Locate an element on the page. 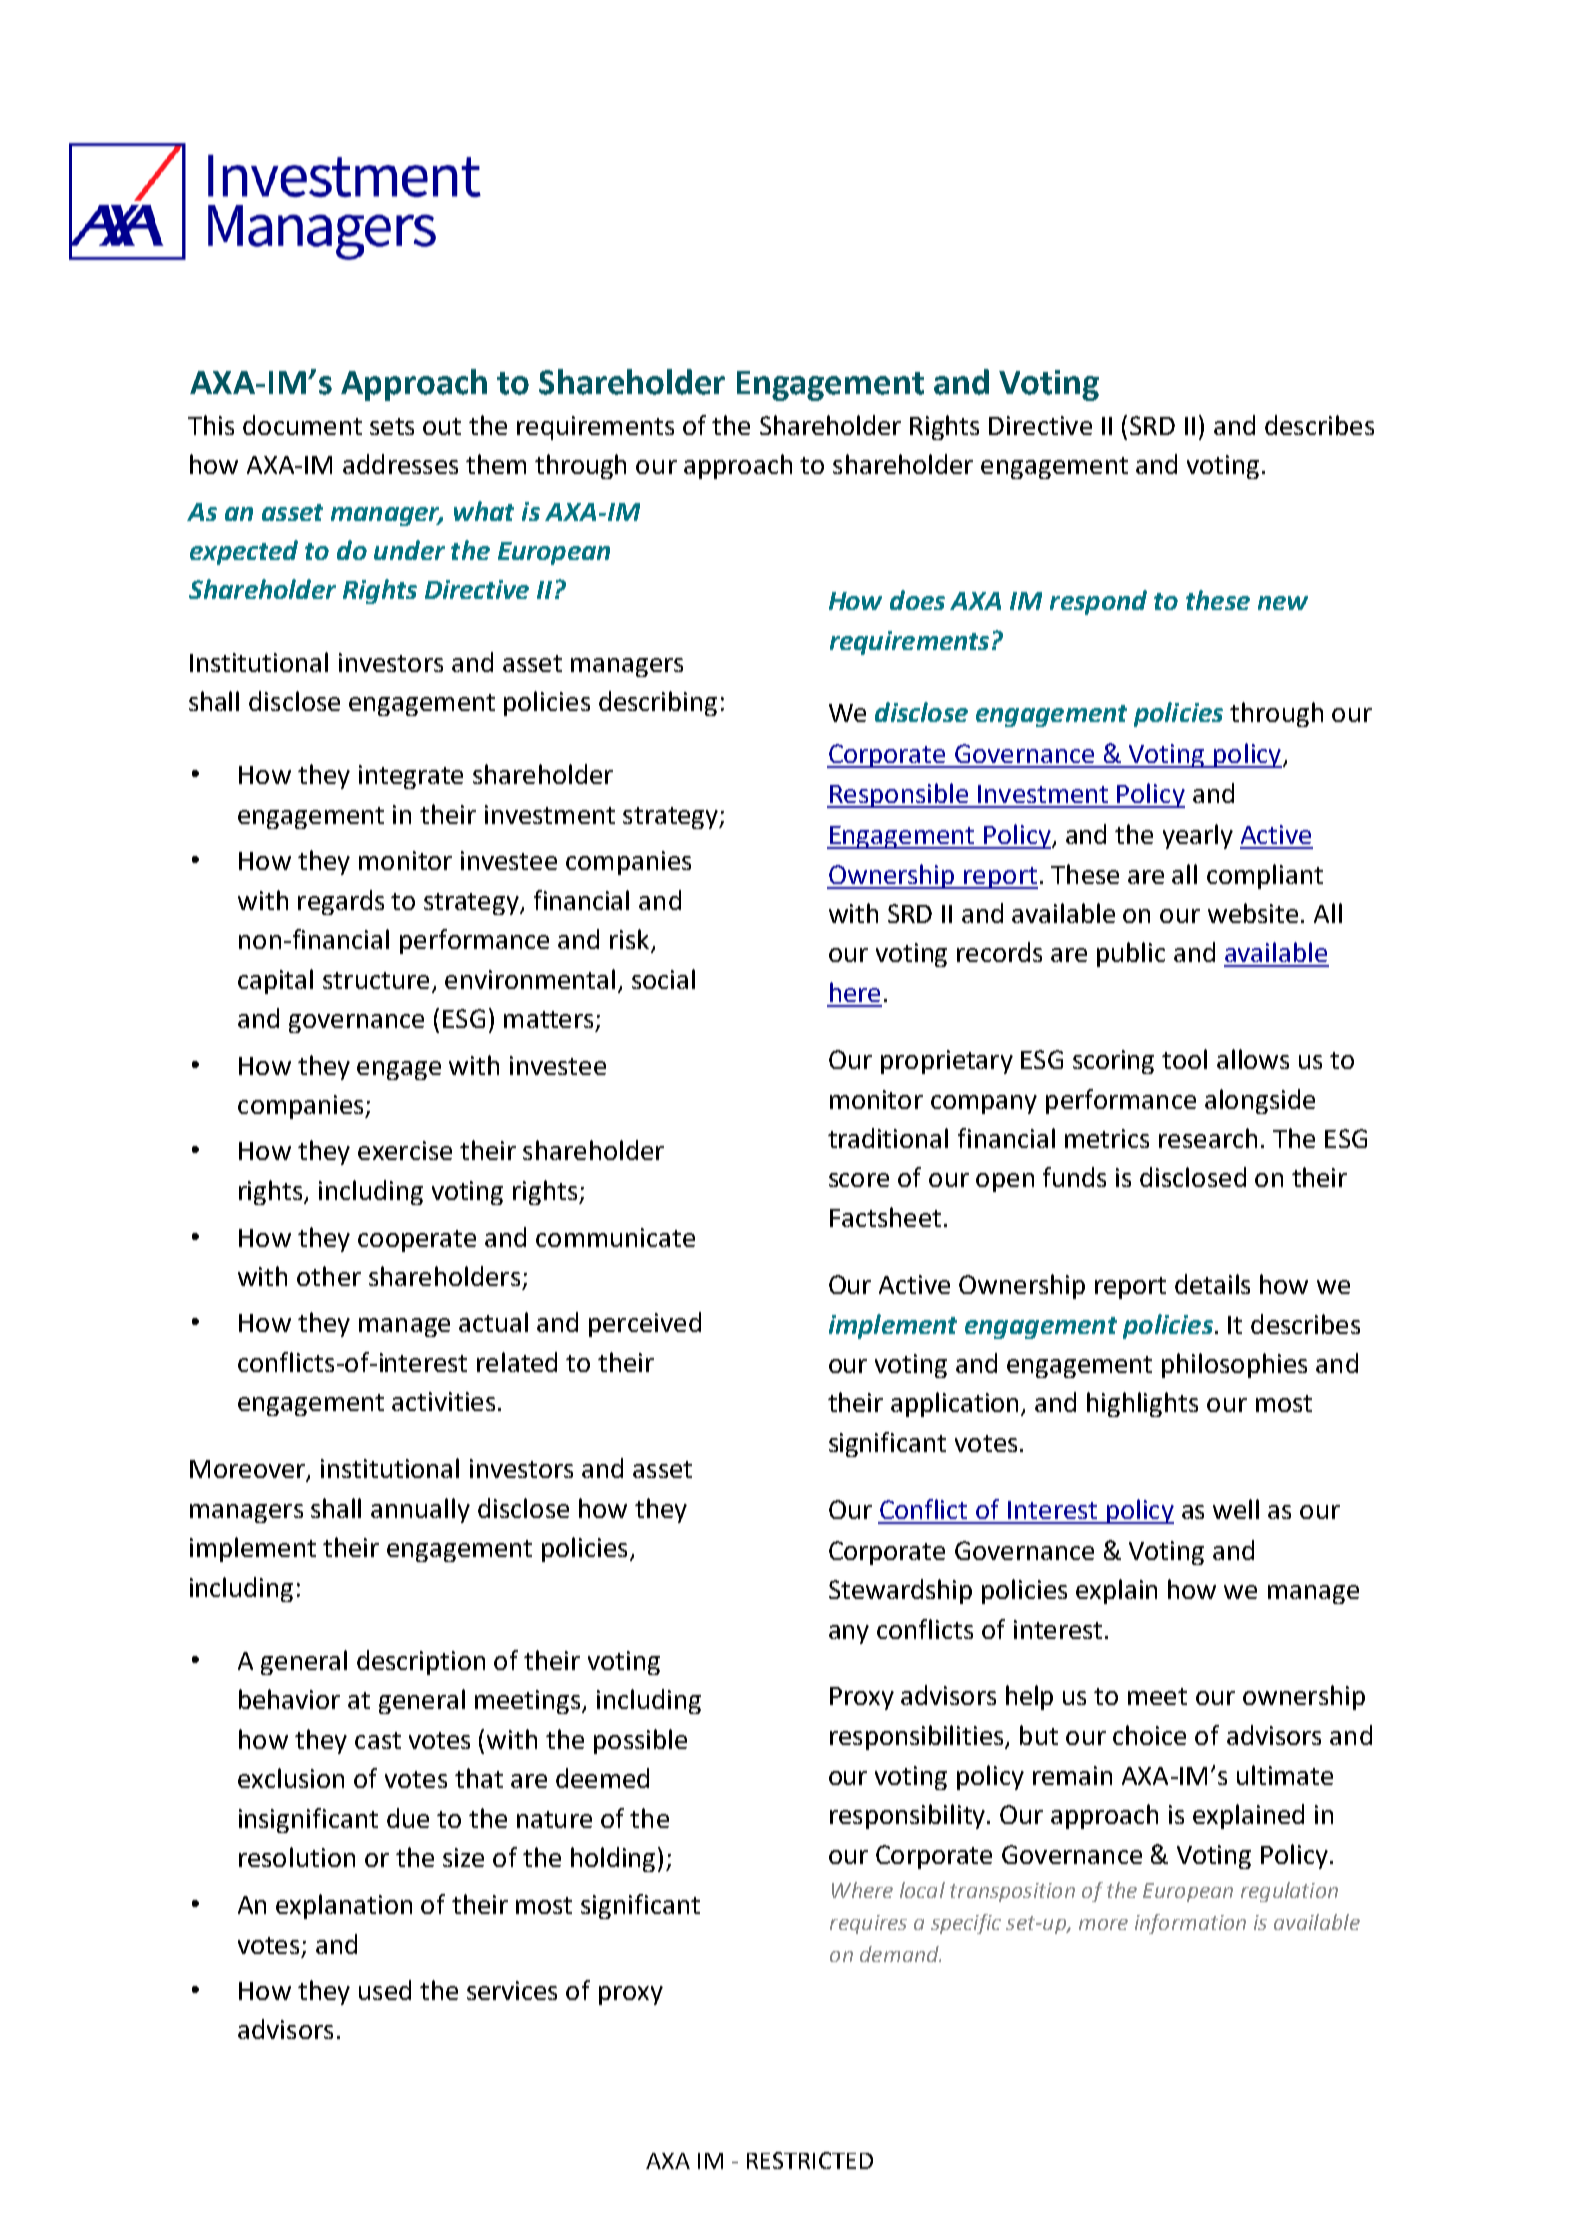  yearly is located at coordinates (1198, 836).
